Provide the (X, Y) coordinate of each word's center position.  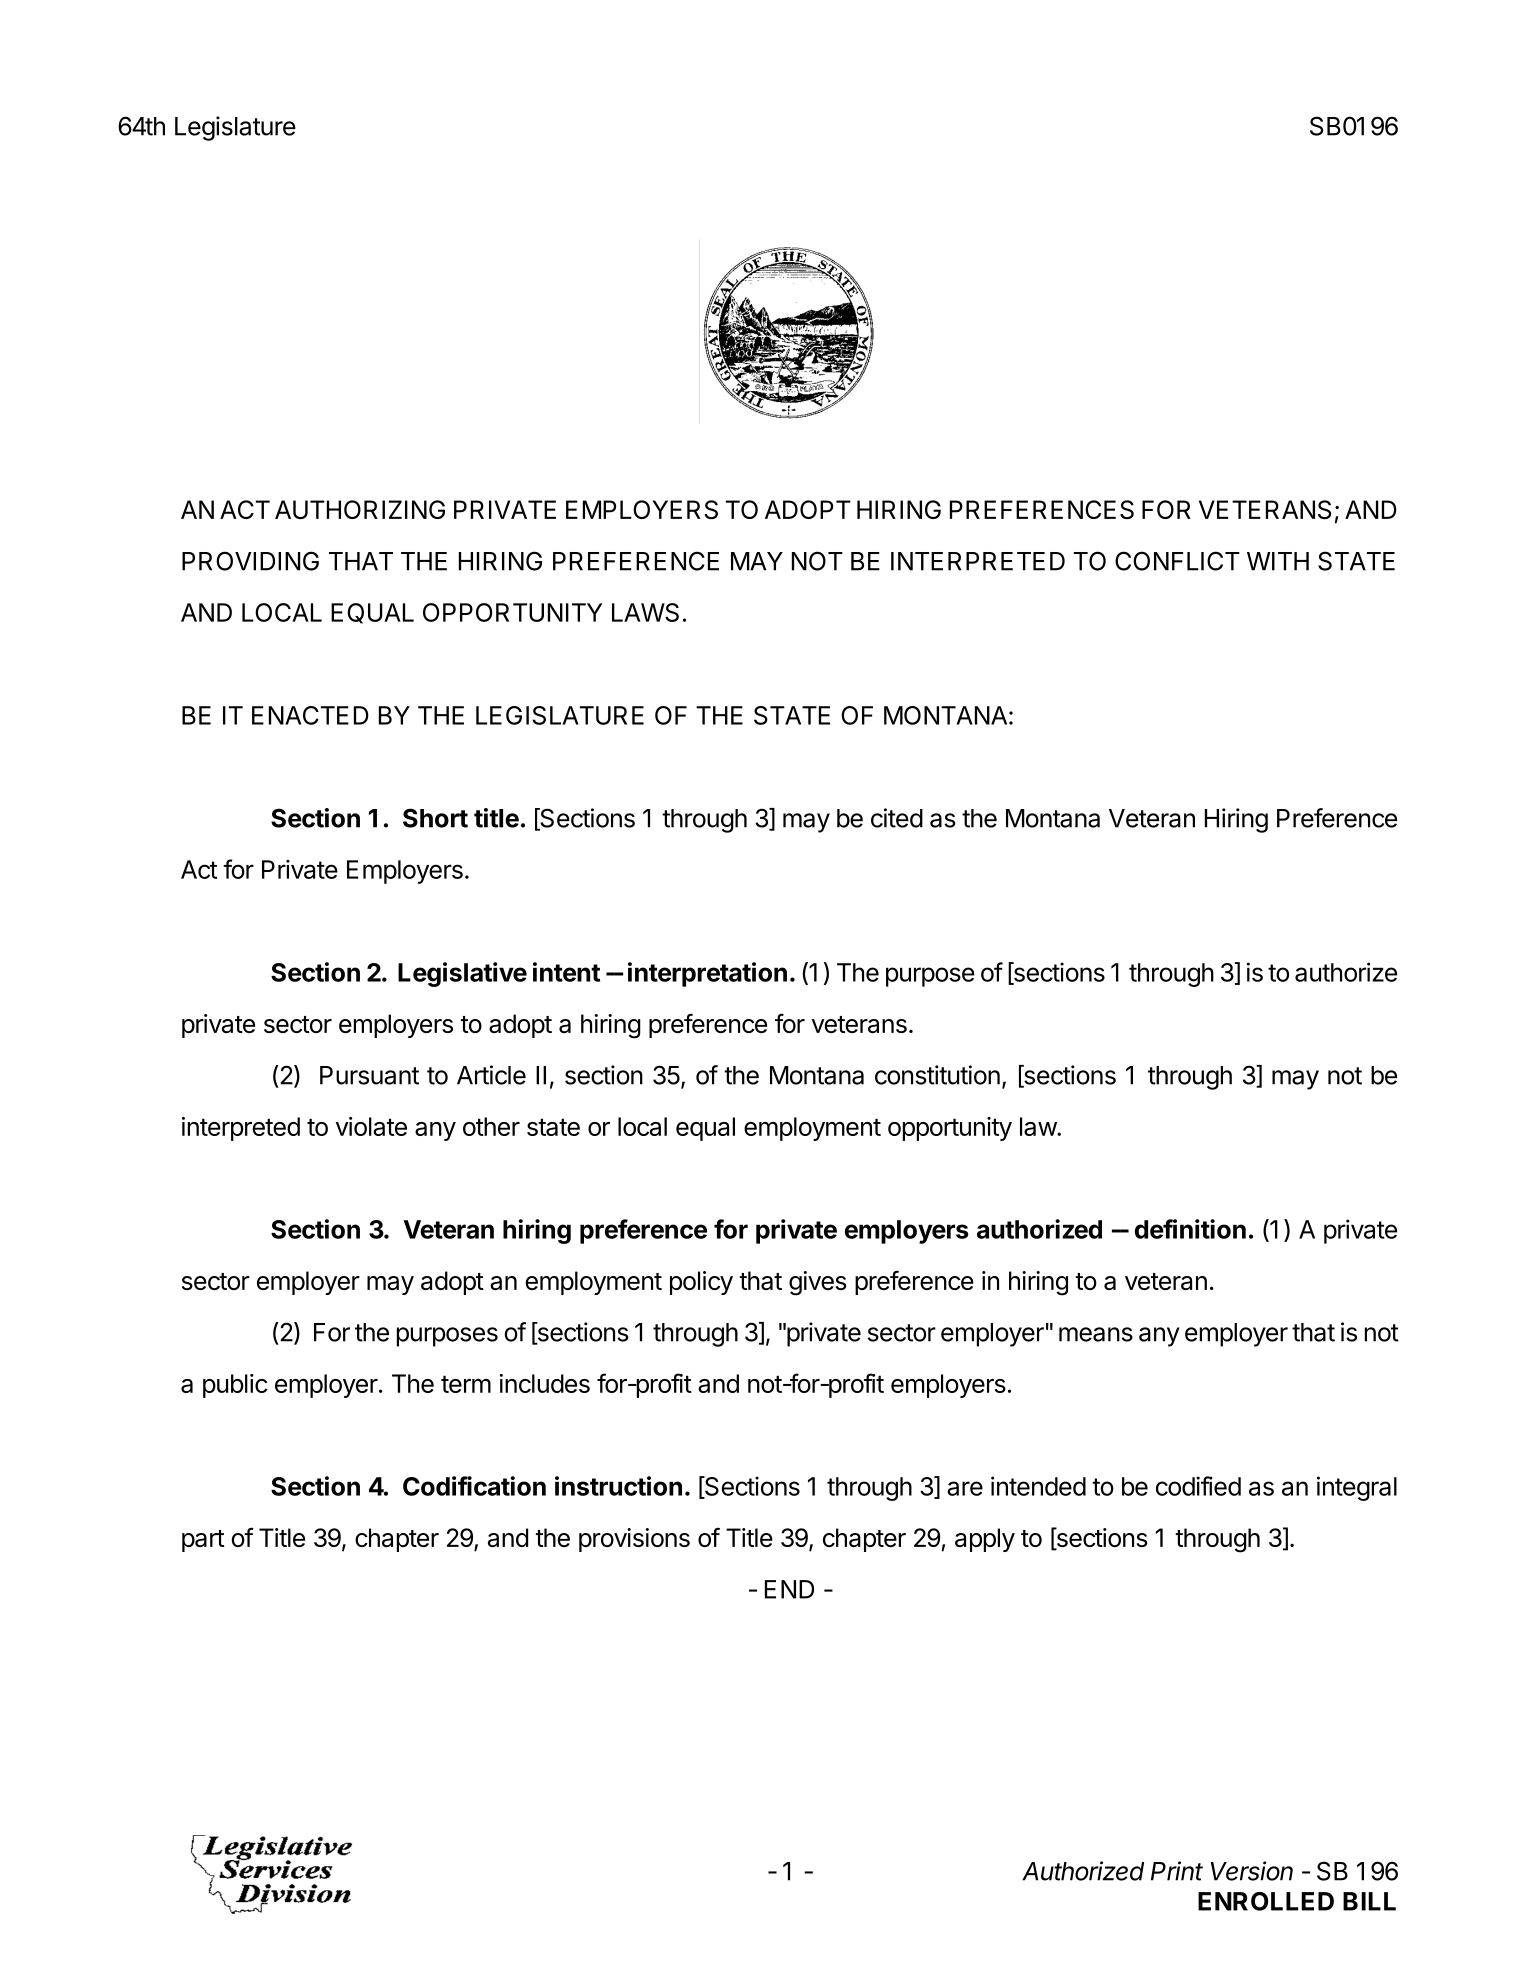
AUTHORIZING (360, 509)
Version (1252, 1871)
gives (818, 1283)
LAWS (645, 612)
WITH (1278, 561)
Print (1177, 1871)
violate (371, 1126)
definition (1190, 1229)
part (203, 1541)
